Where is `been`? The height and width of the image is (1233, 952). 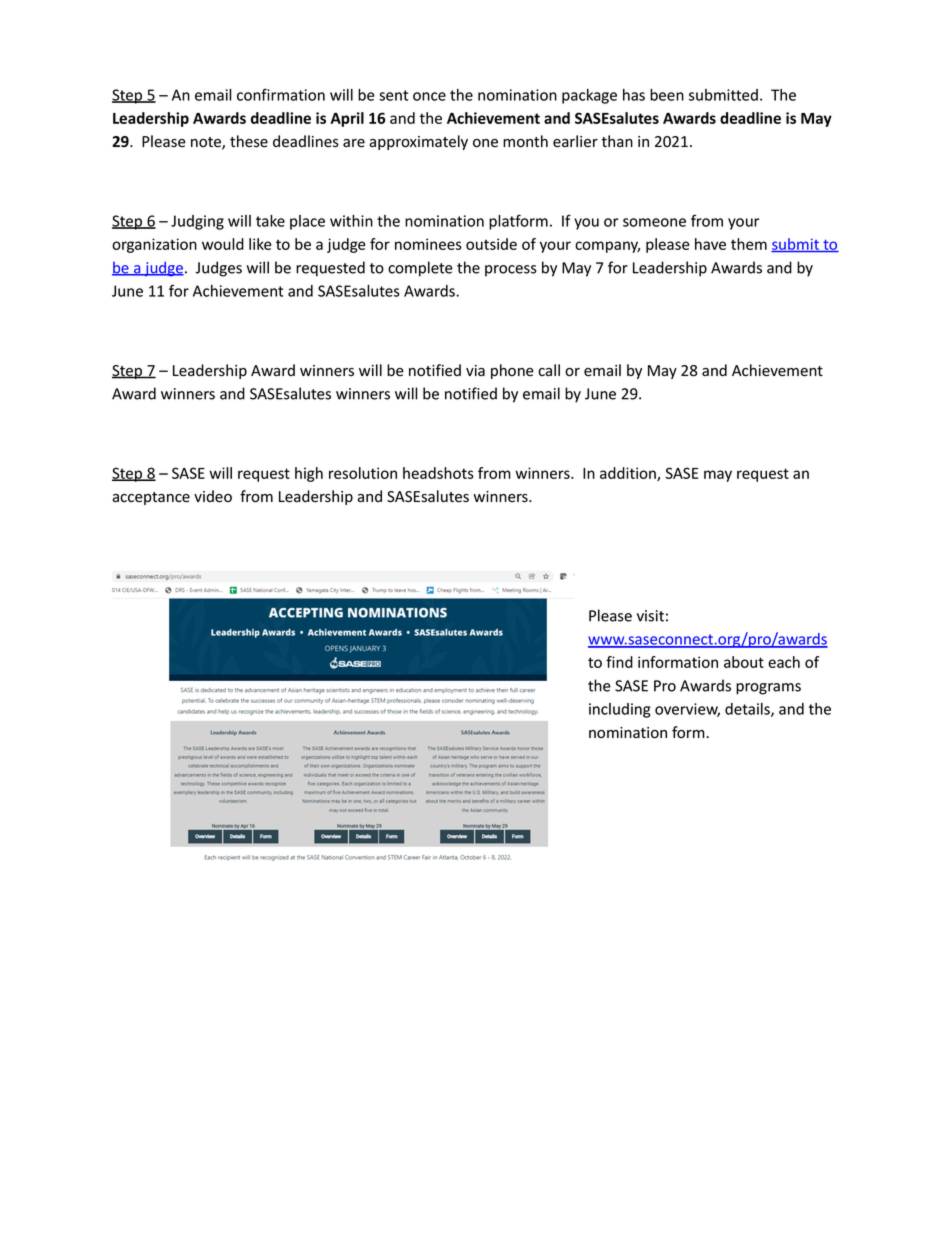
been is located at coordinates (667, 95).
